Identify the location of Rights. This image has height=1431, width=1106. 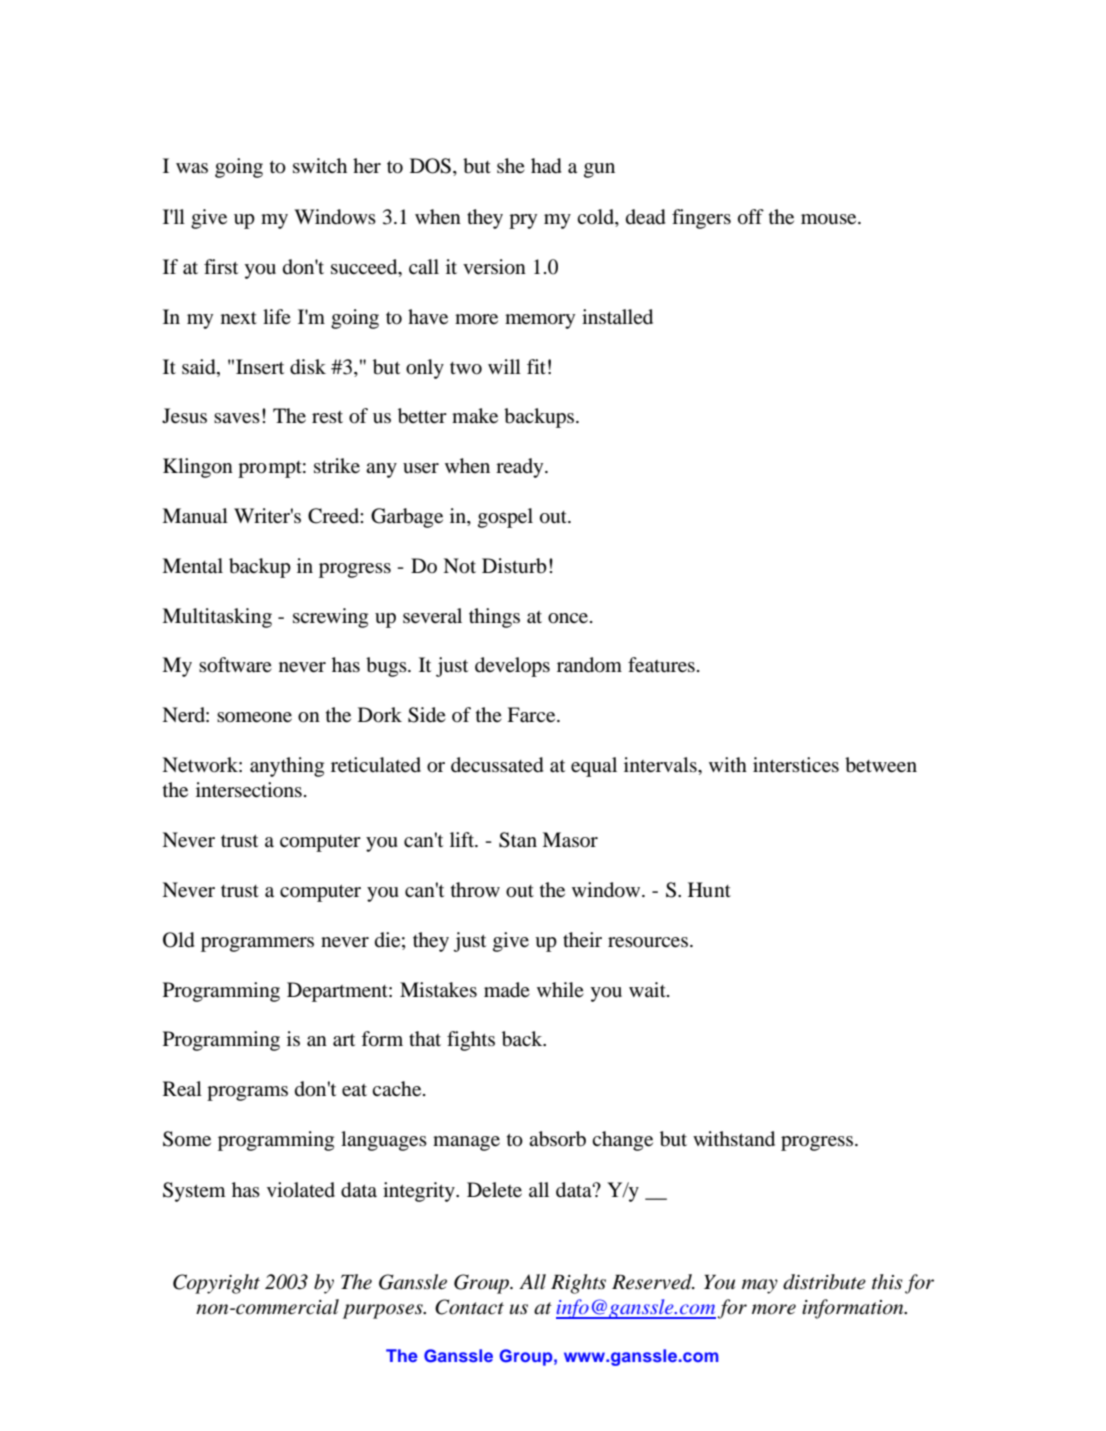
(578, 1284).
